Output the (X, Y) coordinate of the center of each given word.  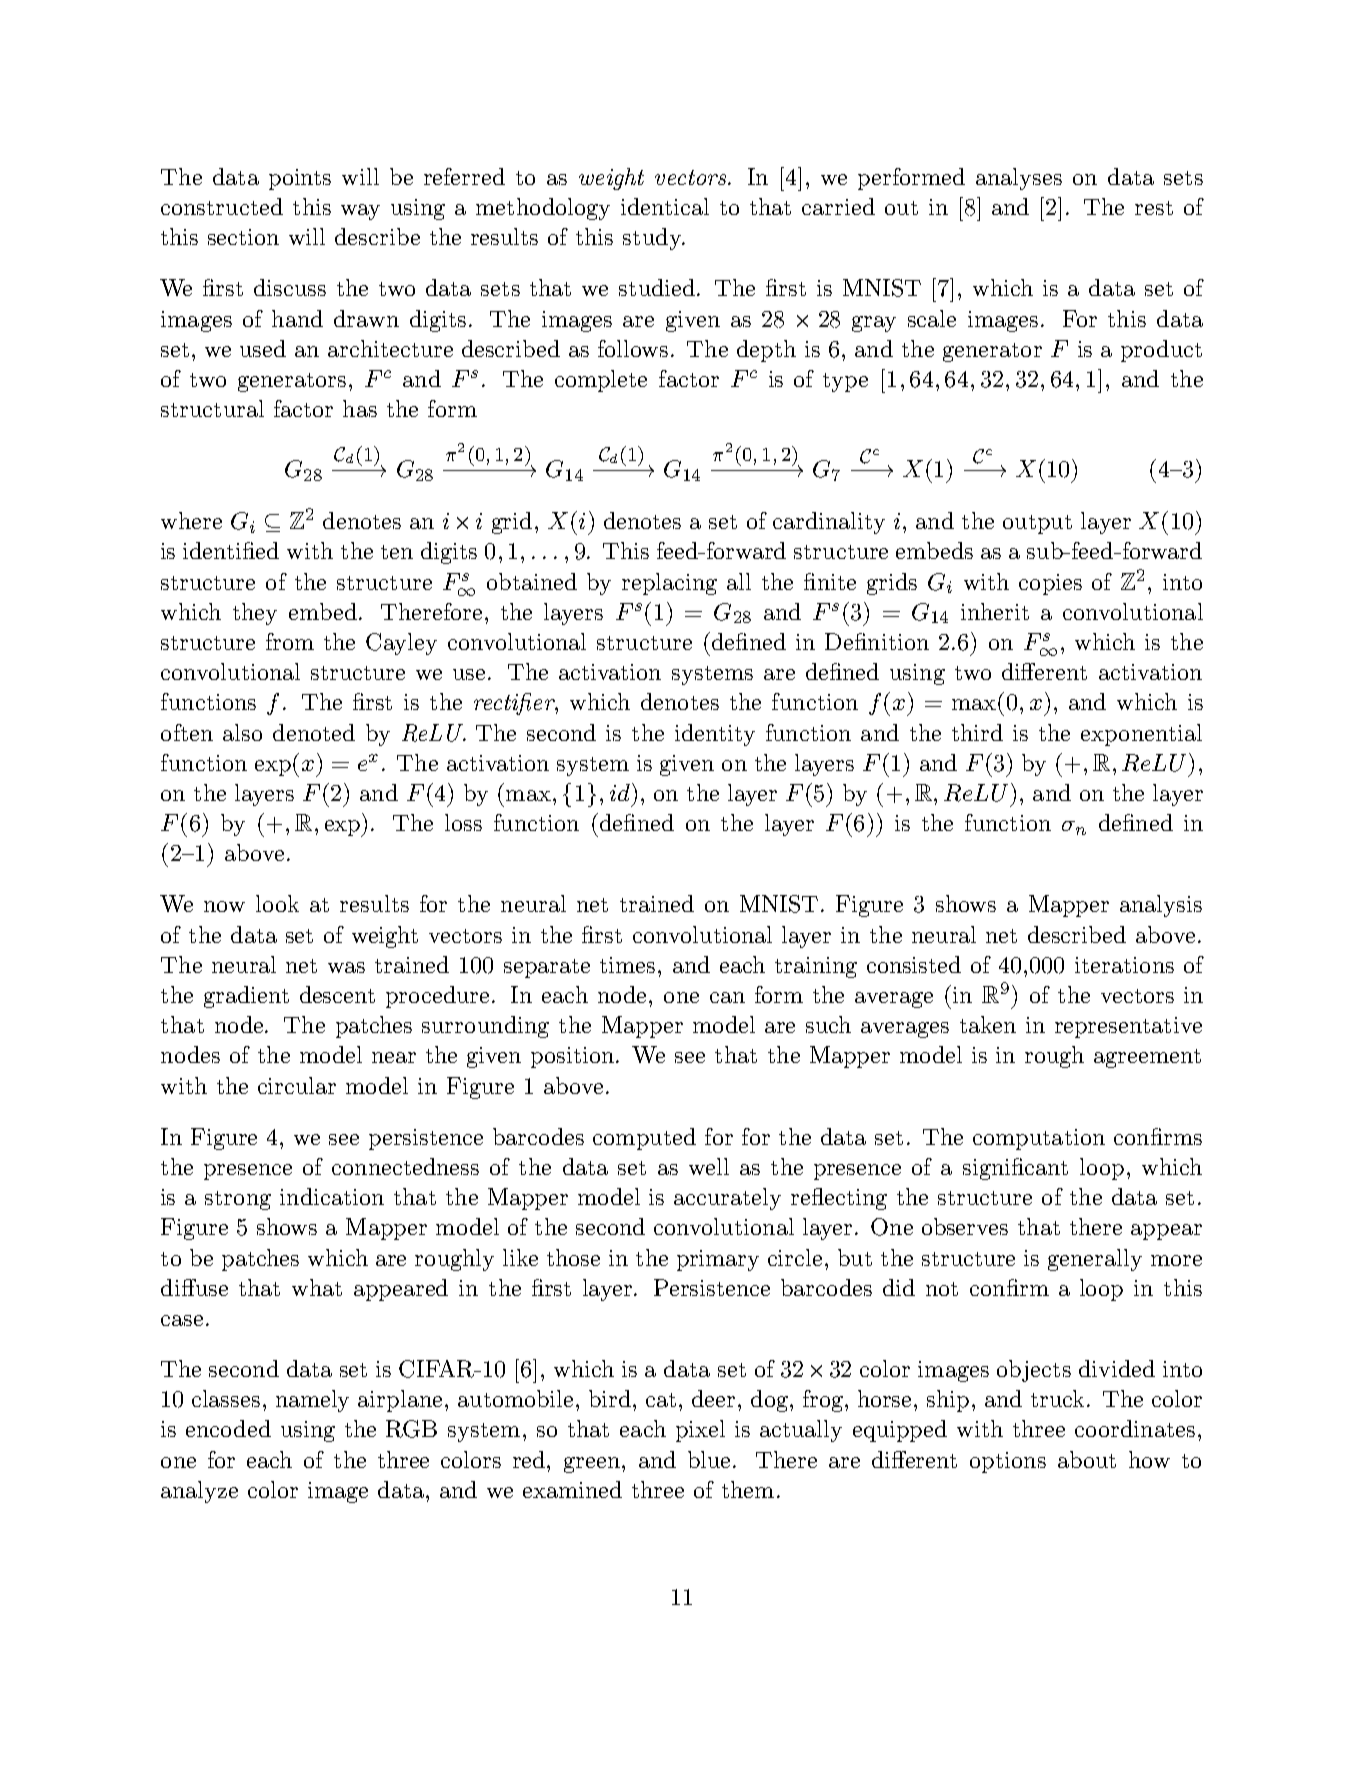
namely (312, 1401)
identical (665, 206)
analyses (1019, 179)
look (277, 903)
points (300, 179)
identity (715, 735)
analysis (1161, 906)
